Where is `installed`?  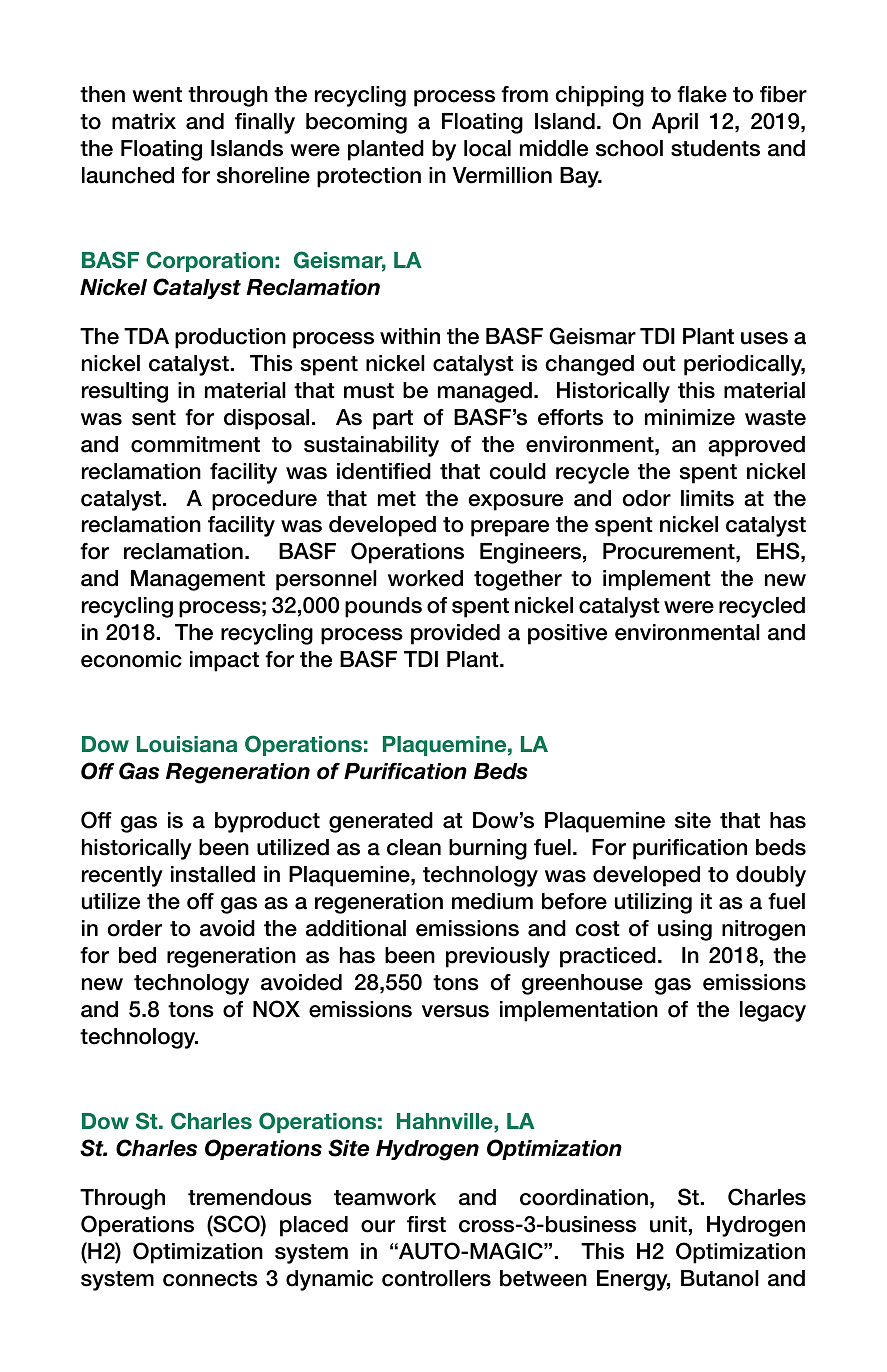
installed is located at coordinates (213, 874).
